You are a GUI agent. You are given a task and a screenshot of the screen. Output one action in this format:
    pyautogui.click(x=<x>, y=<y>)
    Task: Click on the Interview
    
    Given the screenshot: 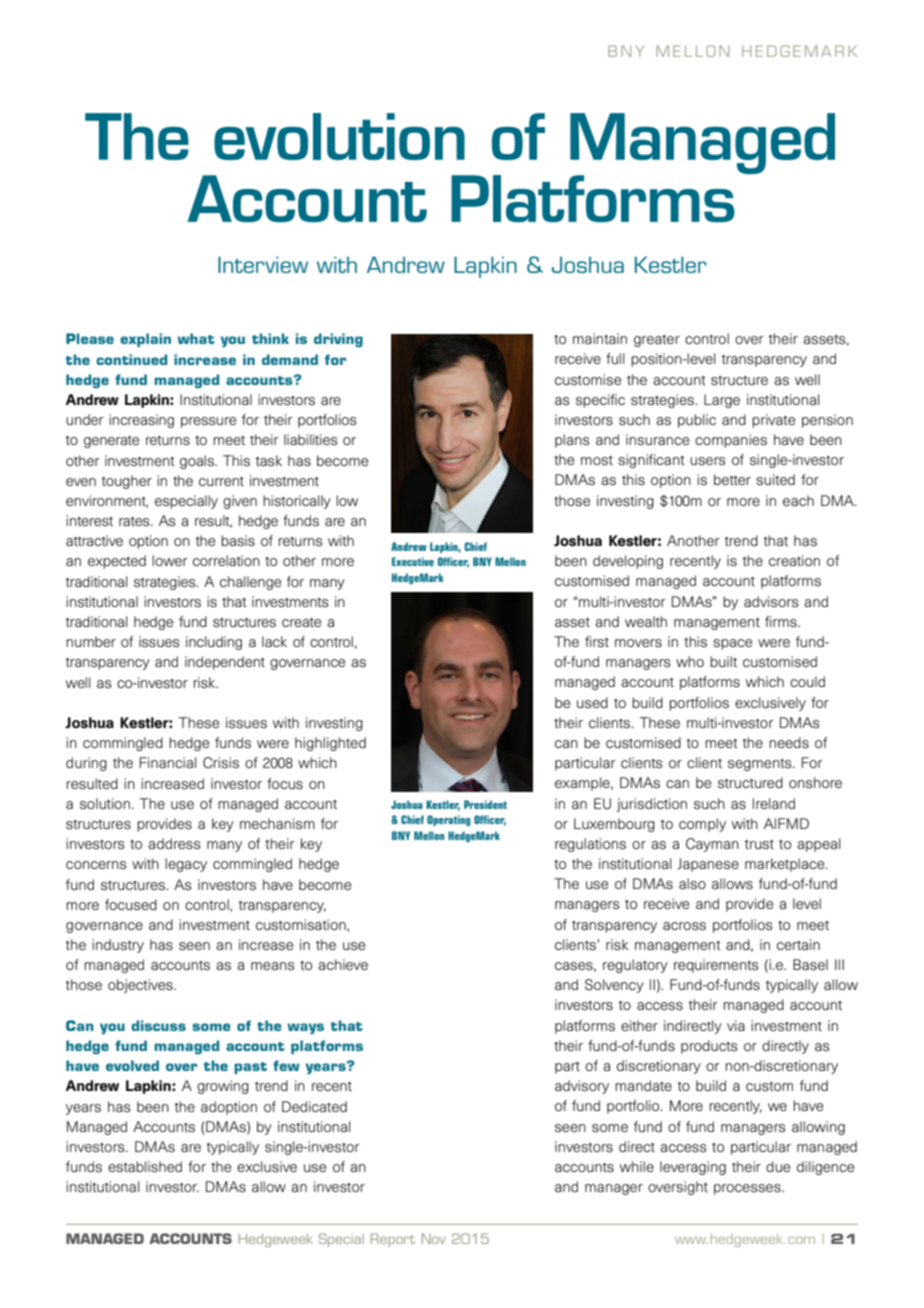 What is the action you would take?
    pyautogui.click(x=263, y=264)
